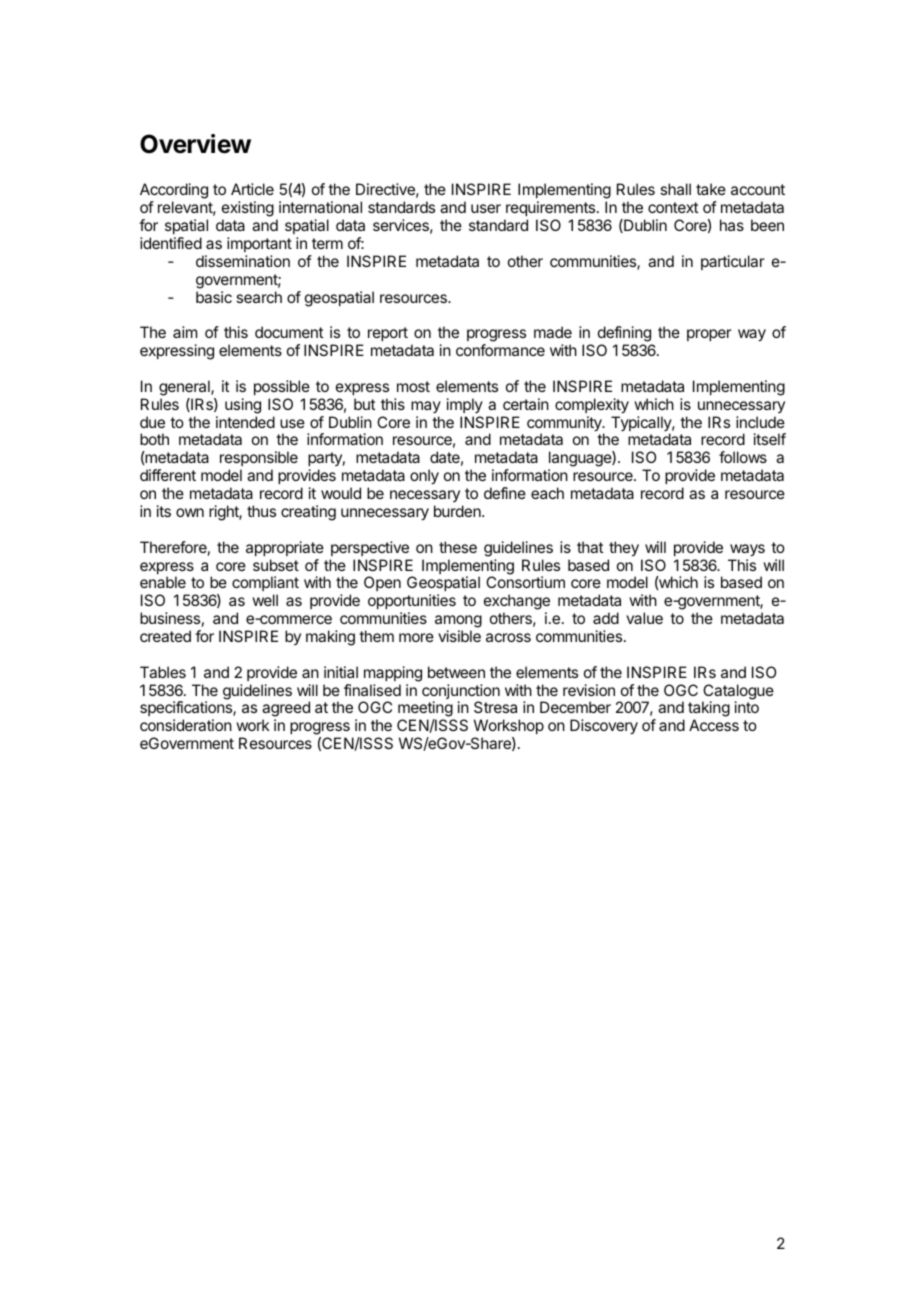 This page has width=924, height=1308. I want to click on user, so click(486, 208).
